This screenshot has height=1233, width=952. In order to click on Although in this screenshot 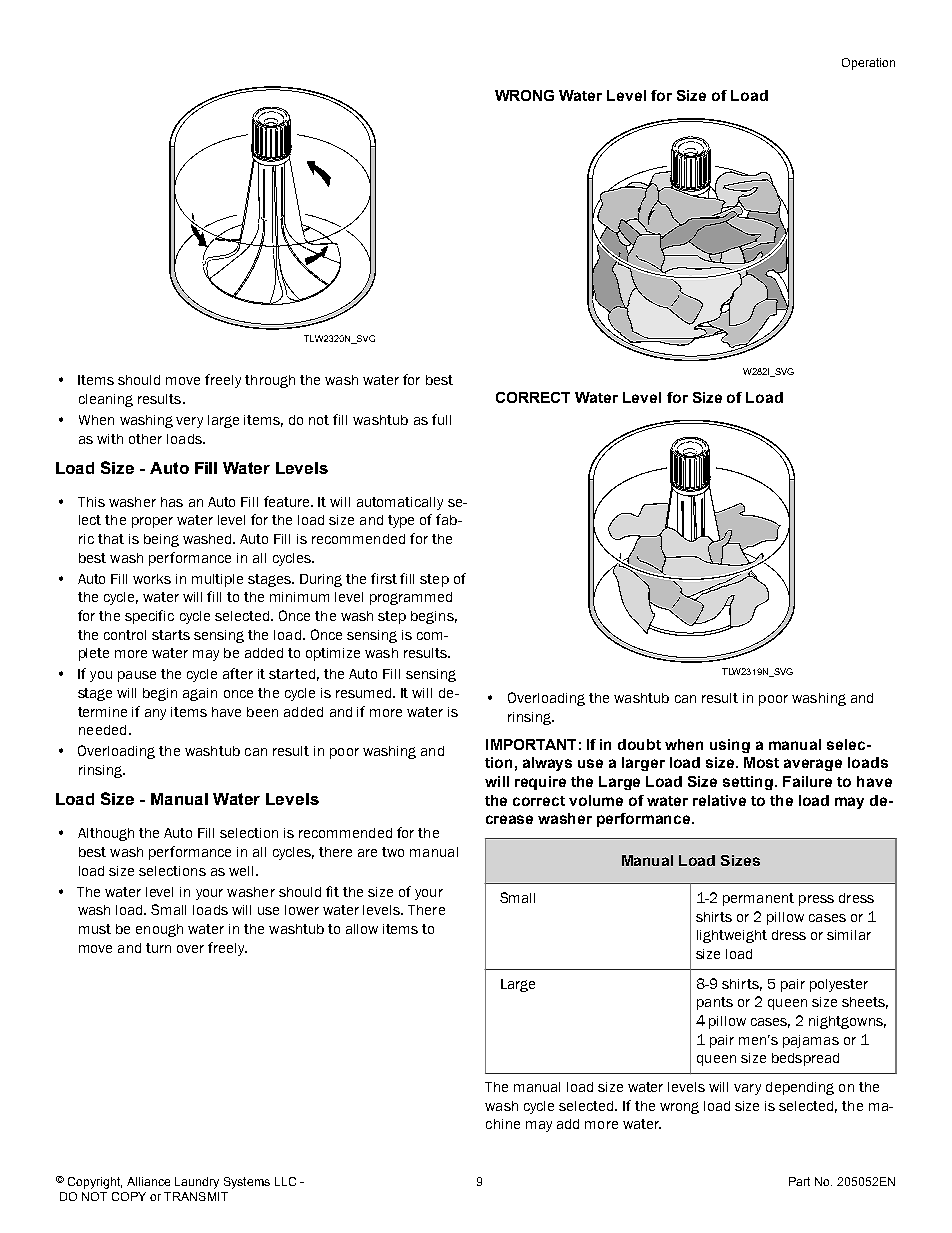, I will do `click(106, 834)`.
